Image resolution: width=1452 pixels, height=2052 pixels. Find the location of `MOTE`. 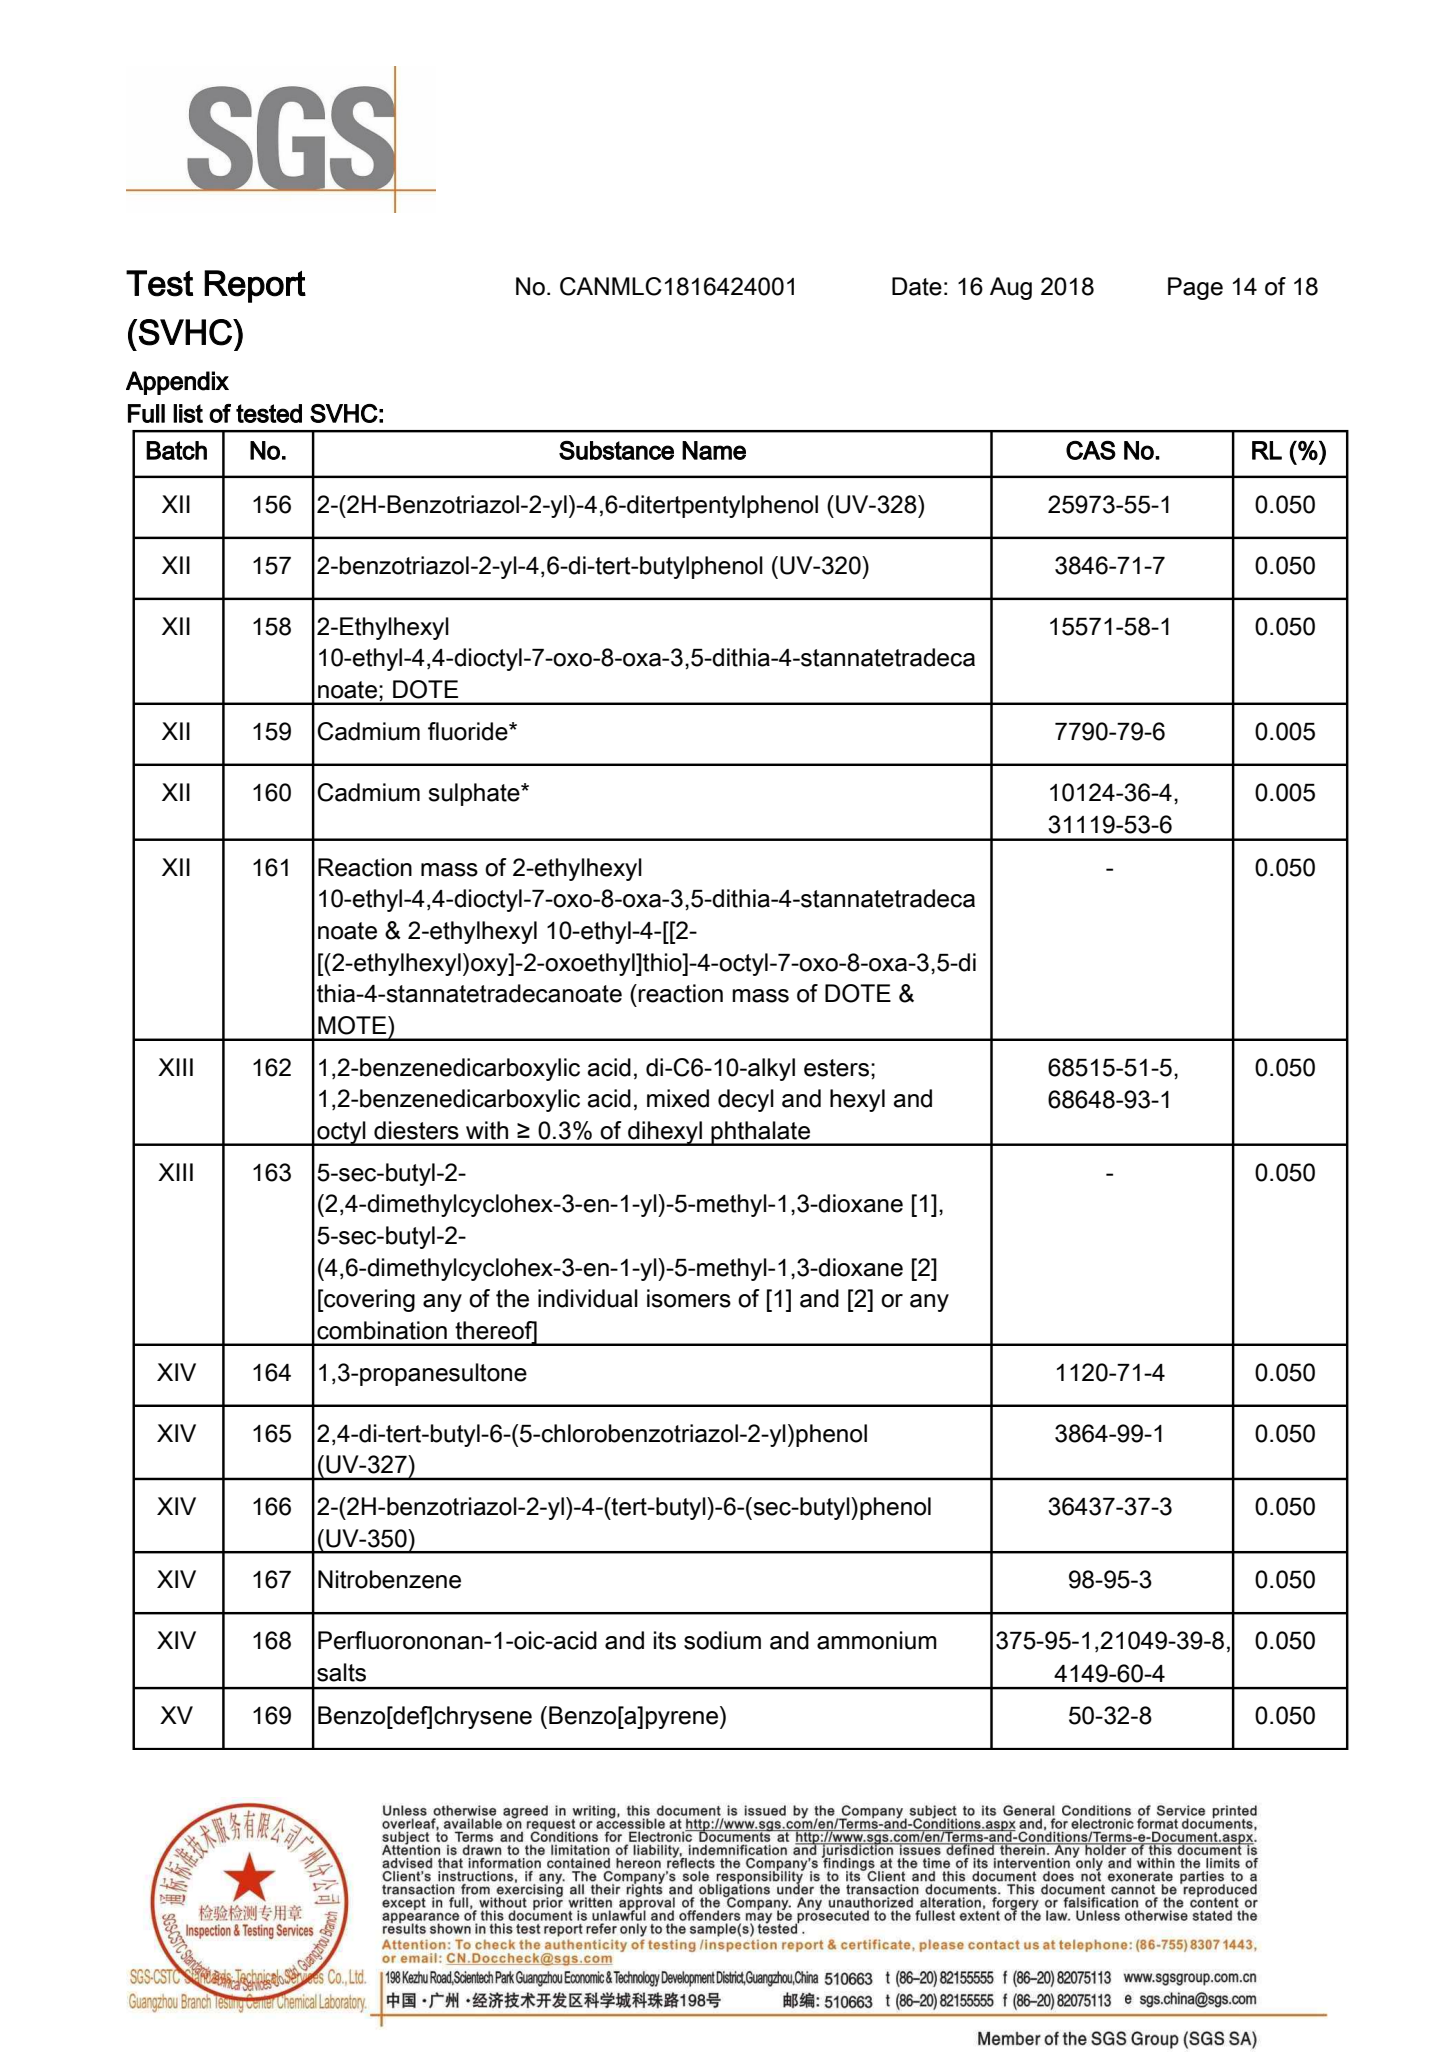

MOTE is located at coordinates (353, 1025).
